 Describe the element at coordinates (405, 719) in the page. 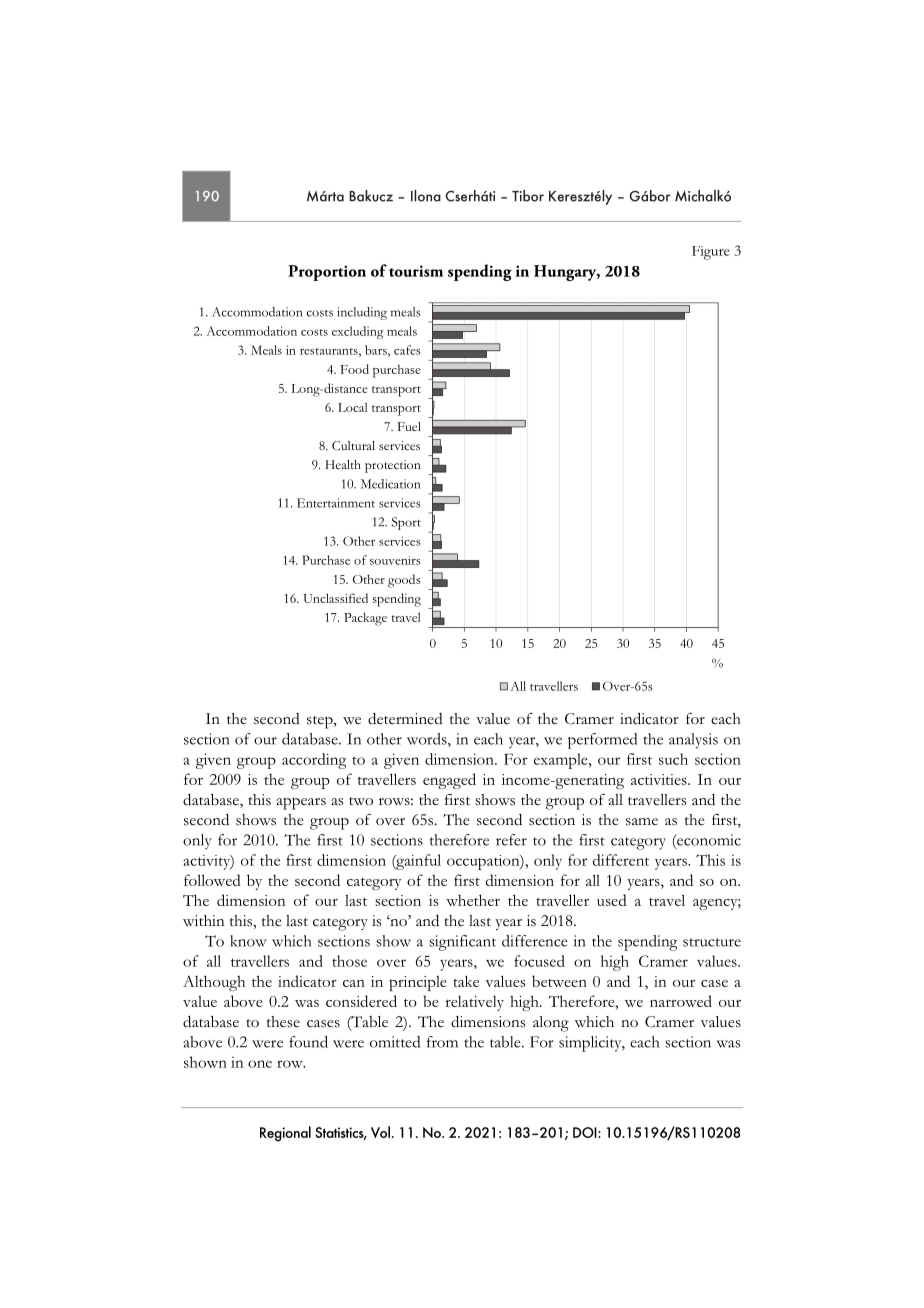

I see `determined` at that location.
